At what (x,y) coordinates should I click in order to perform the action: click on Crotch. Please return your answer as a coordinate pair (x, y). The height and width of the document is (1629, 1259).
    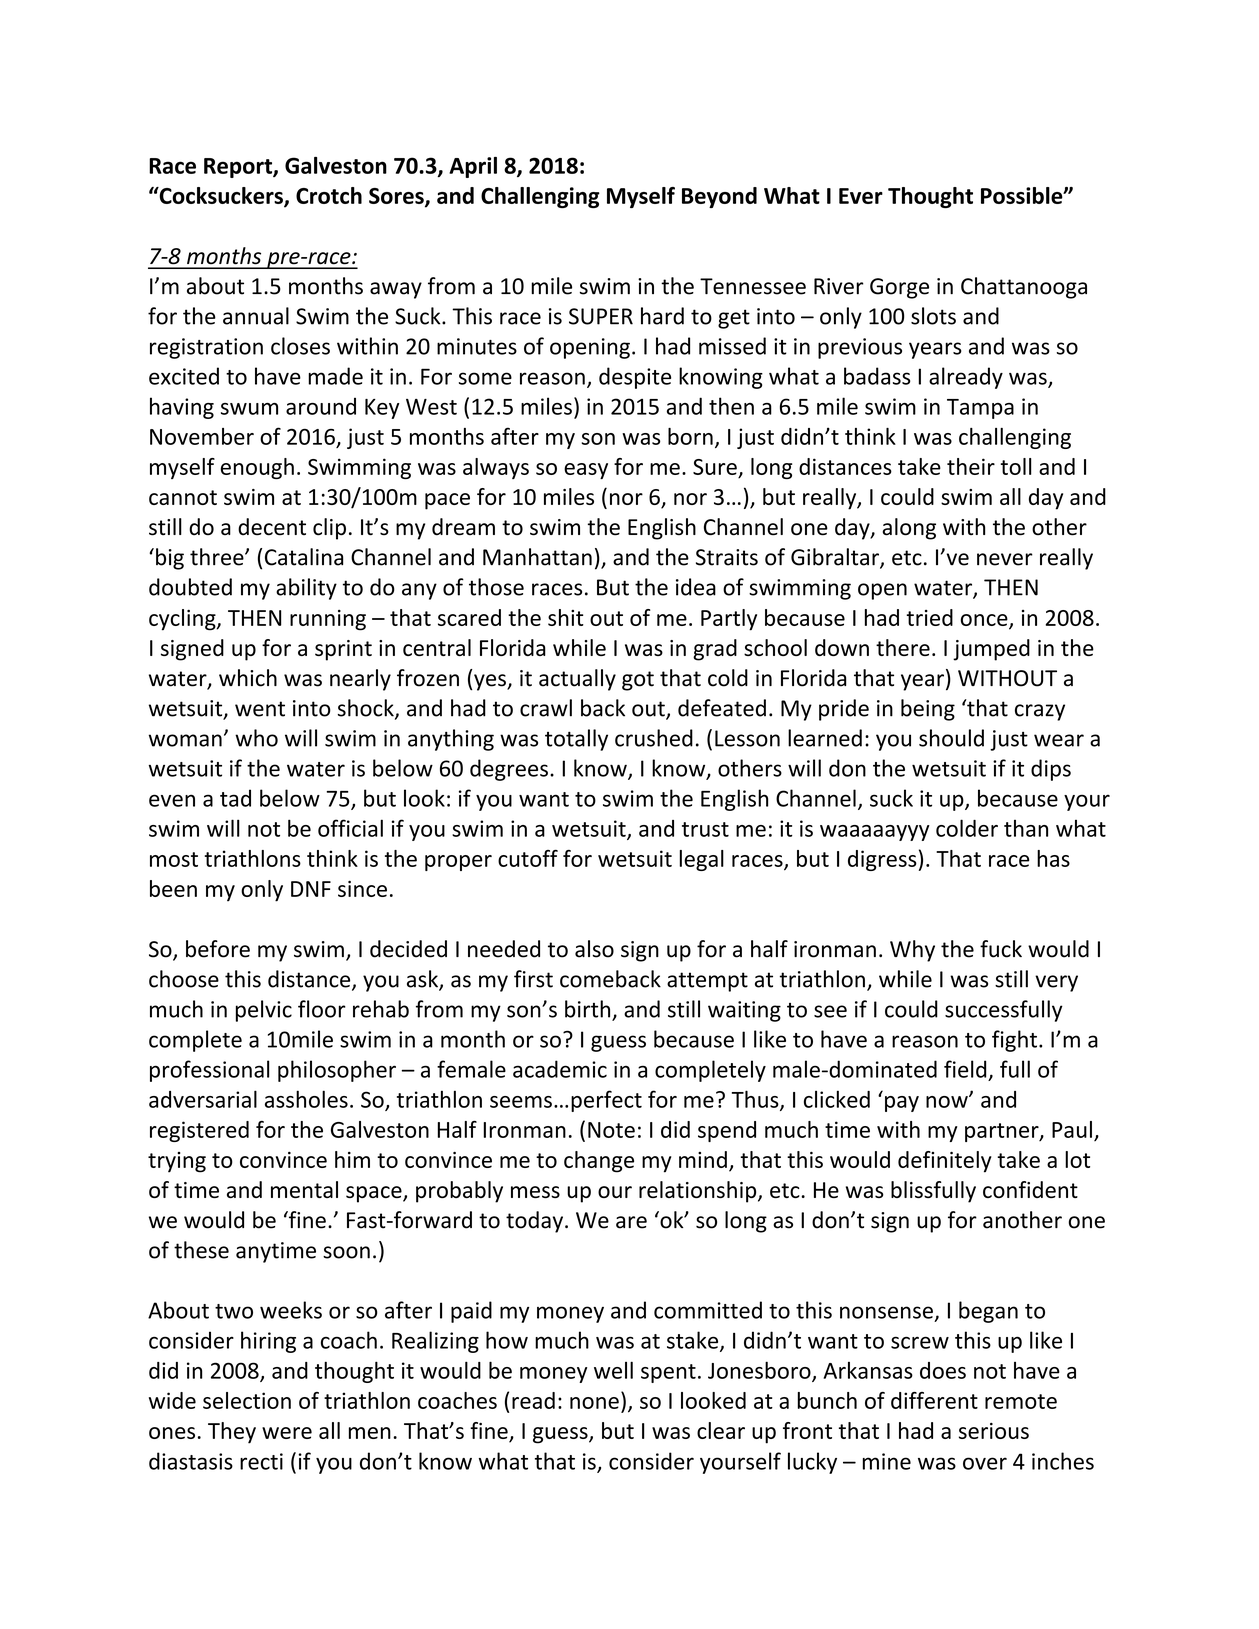
    Looking at the image, I should click on (329, 195).
